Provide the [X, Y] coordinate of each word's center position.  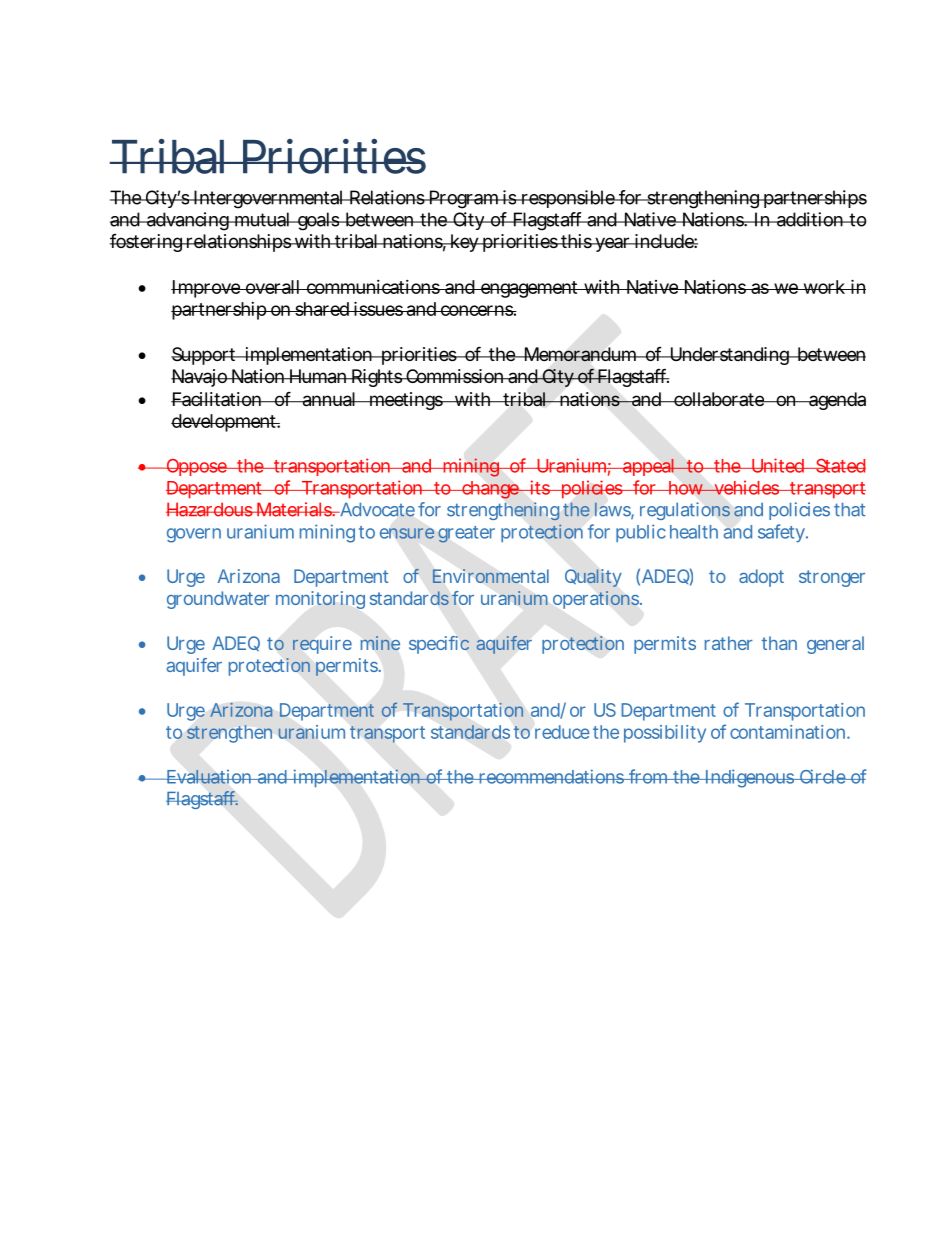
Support [205, 356]
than [779, 643]
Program [464, 199]
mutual [262, 219]
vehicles [746, 487]
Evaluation [209, 777]
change [490, 490]
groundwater [218, 600]
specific [439, 645]
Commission [455, 376]
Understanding [729, 356]
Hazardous [210, 509]
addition [811, 219]
